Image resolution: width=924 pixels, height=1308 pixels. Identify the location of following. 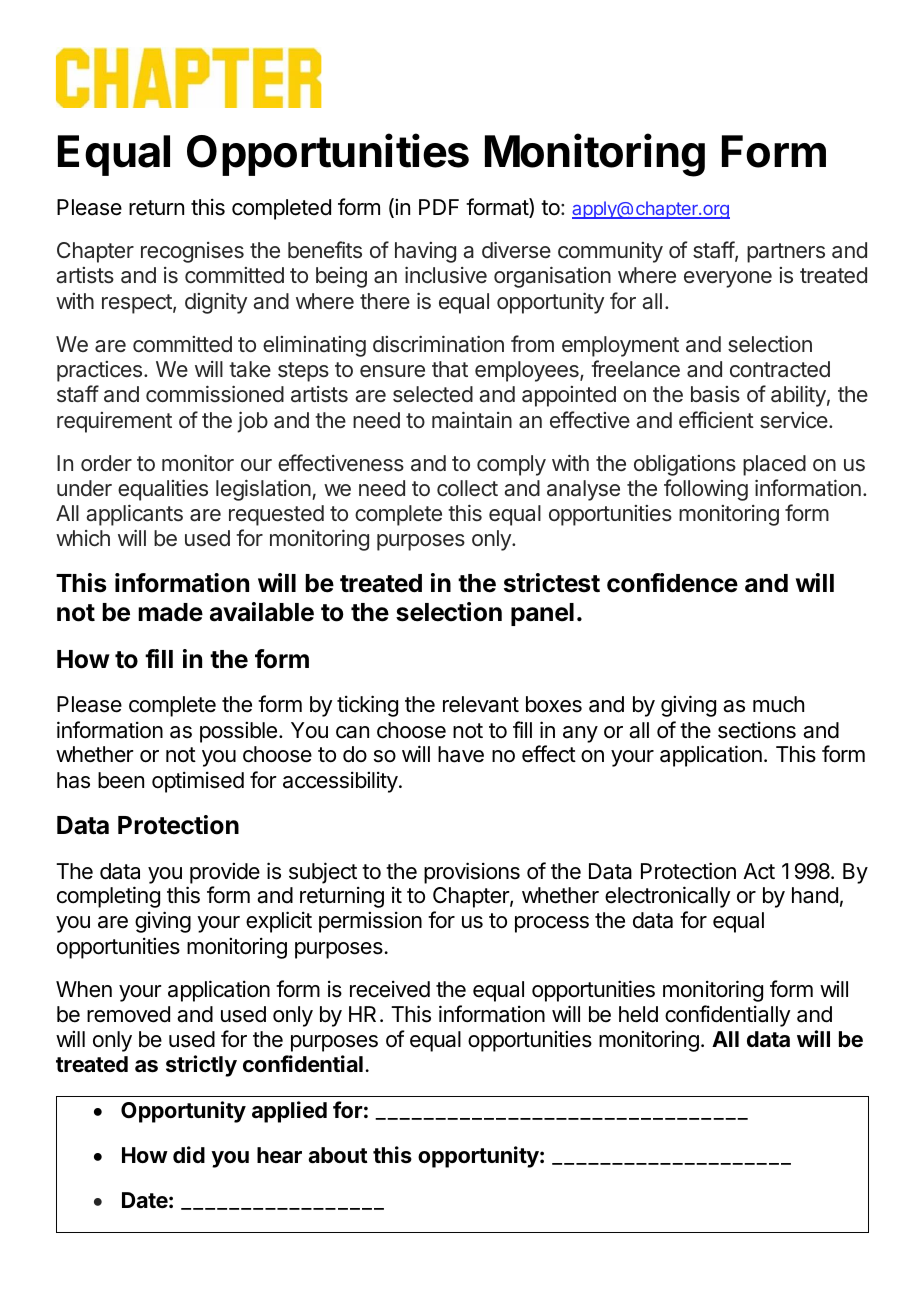
(706, 490).
